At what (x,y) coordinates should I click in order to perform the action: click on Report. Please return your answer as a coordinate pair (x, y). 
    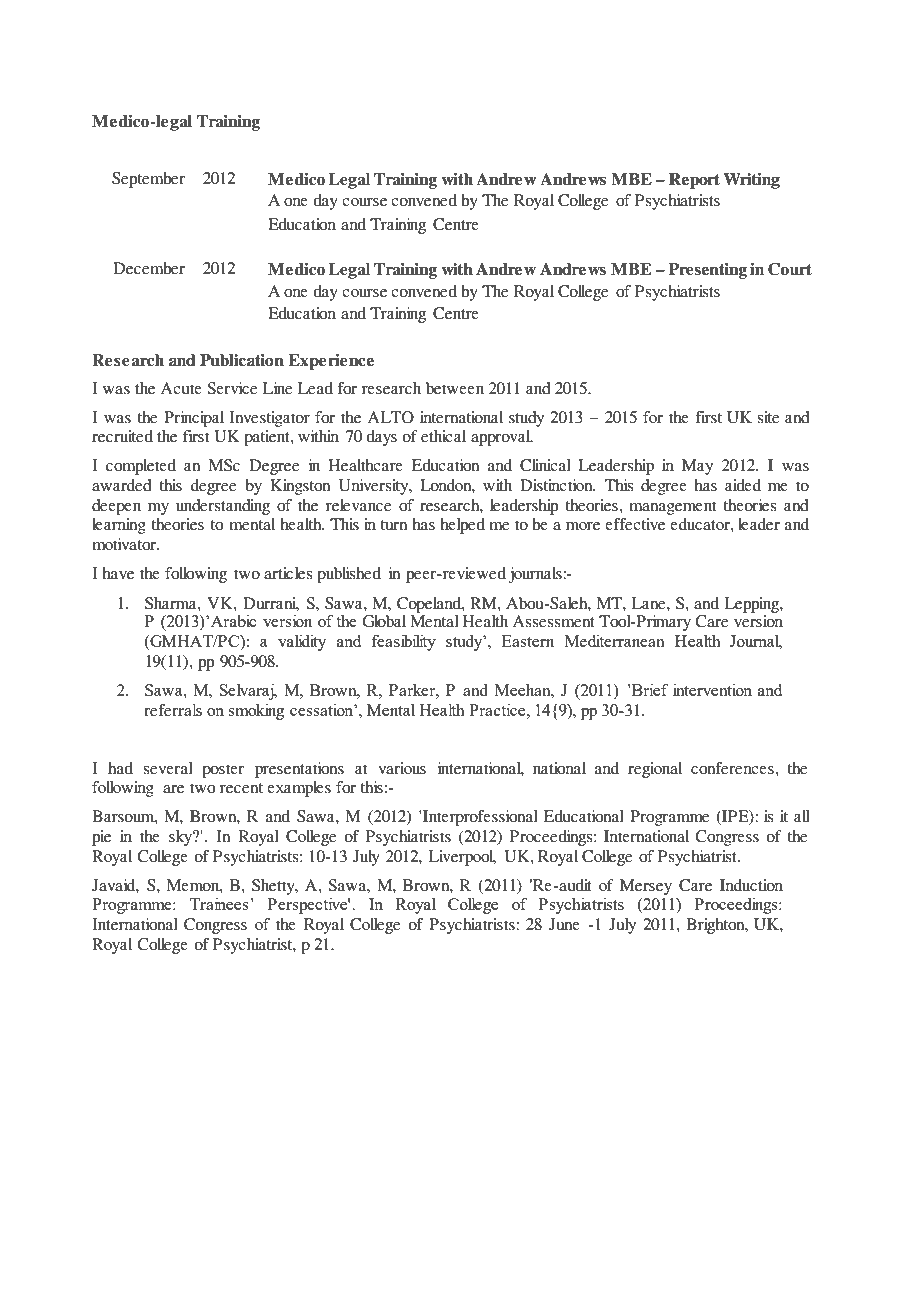
    Looking at the image, I should click on (694, 181).
